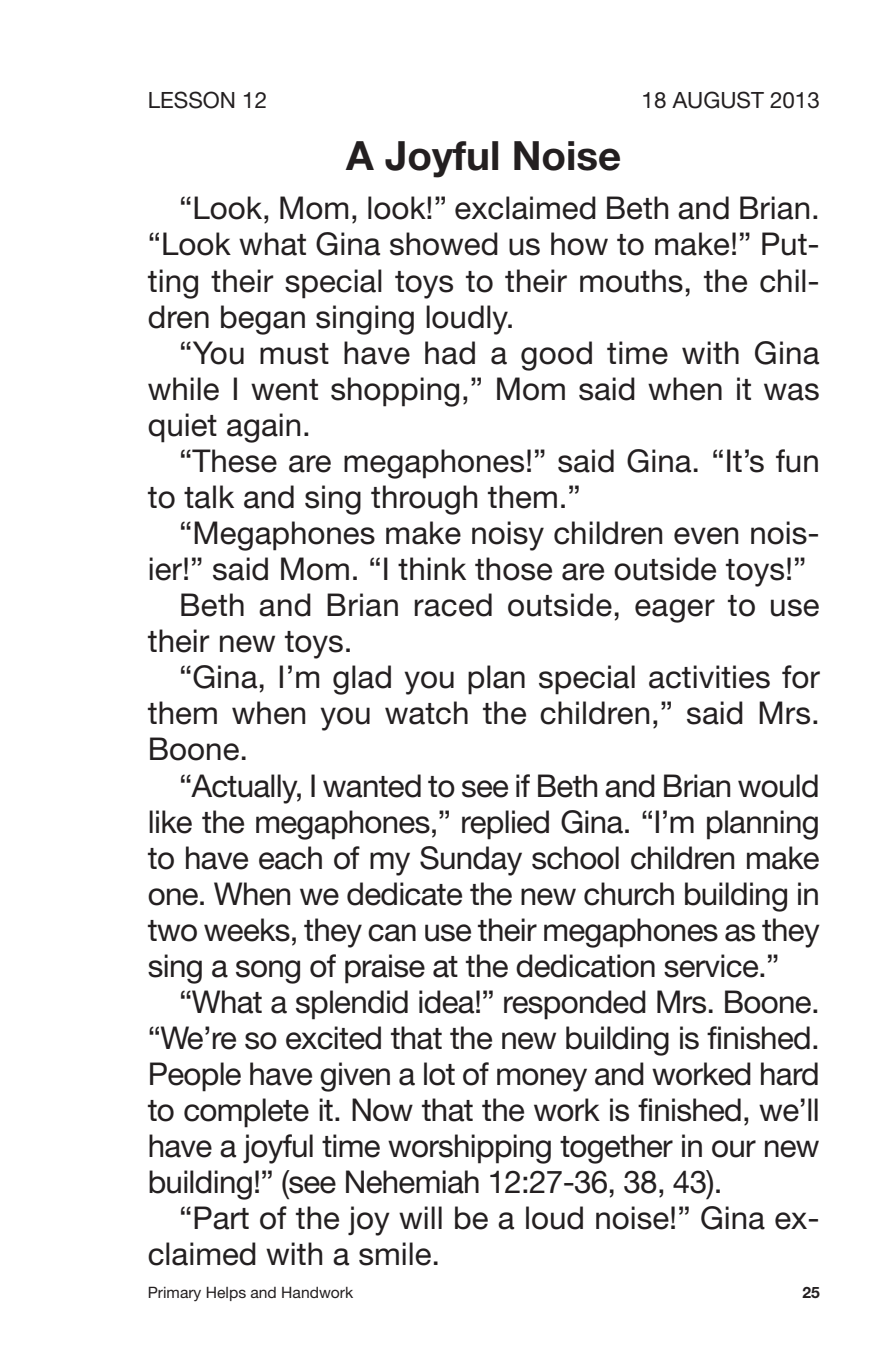 The height and width of the page is (1372, 887). Describe the element at coordinates (247, 930) in the page. I see `weeks` at that location.
